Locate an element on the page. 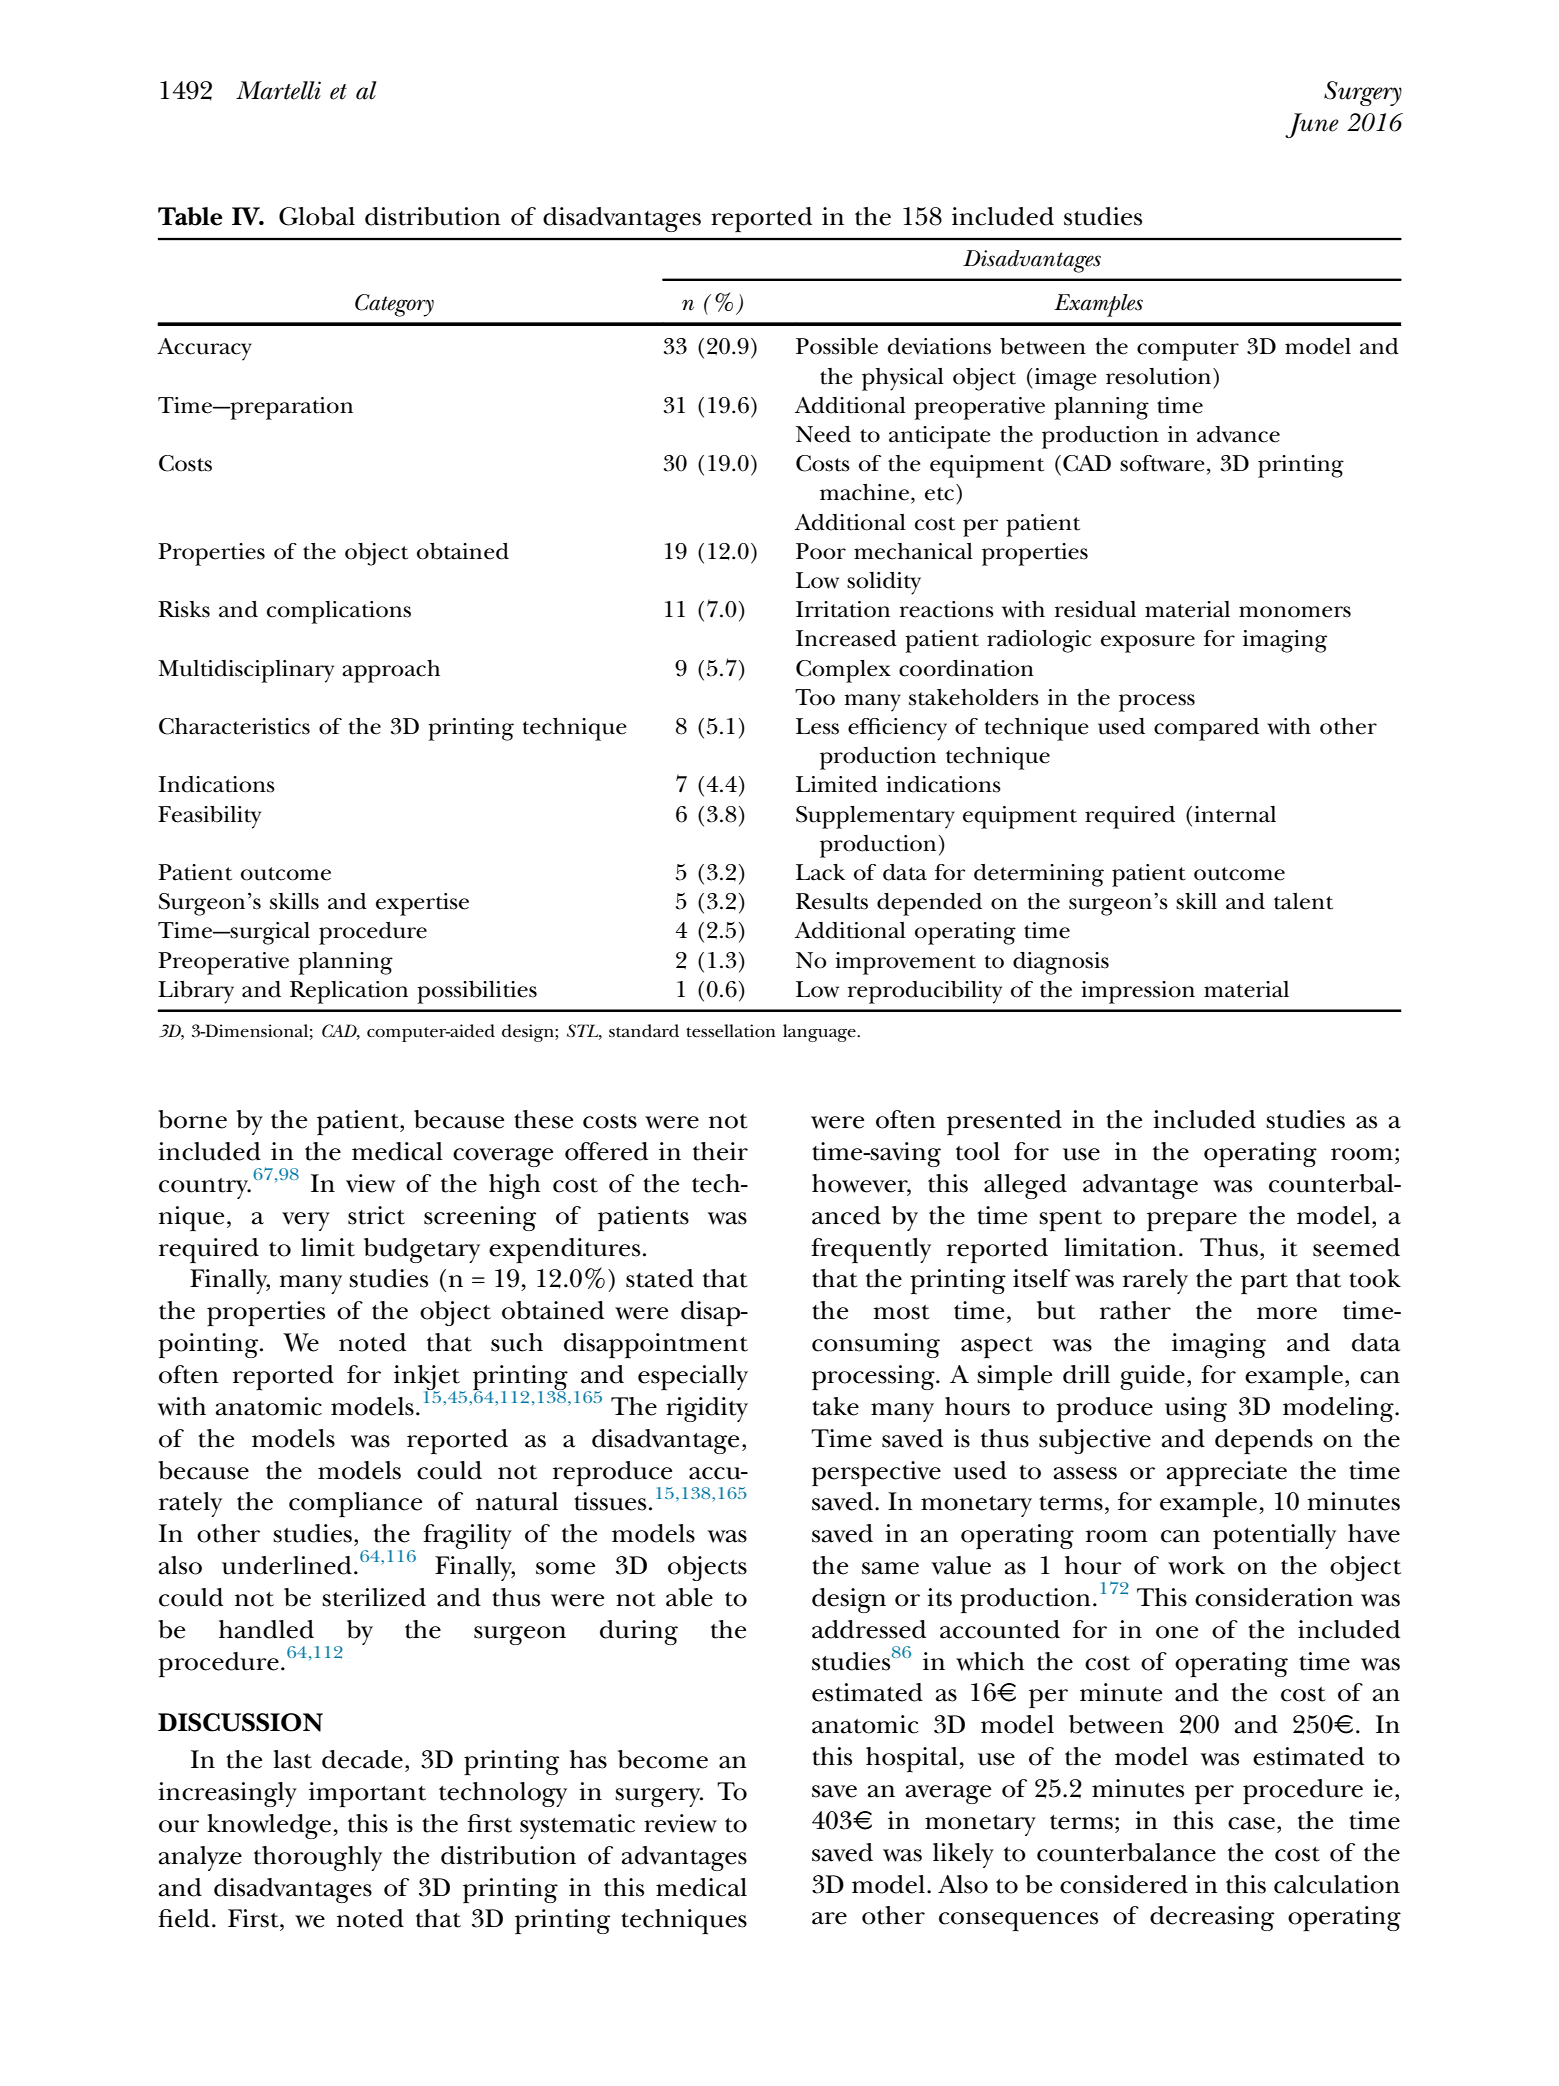 This document has height=2086, width=1559. monomers is located at coordinates (1295, 612).
